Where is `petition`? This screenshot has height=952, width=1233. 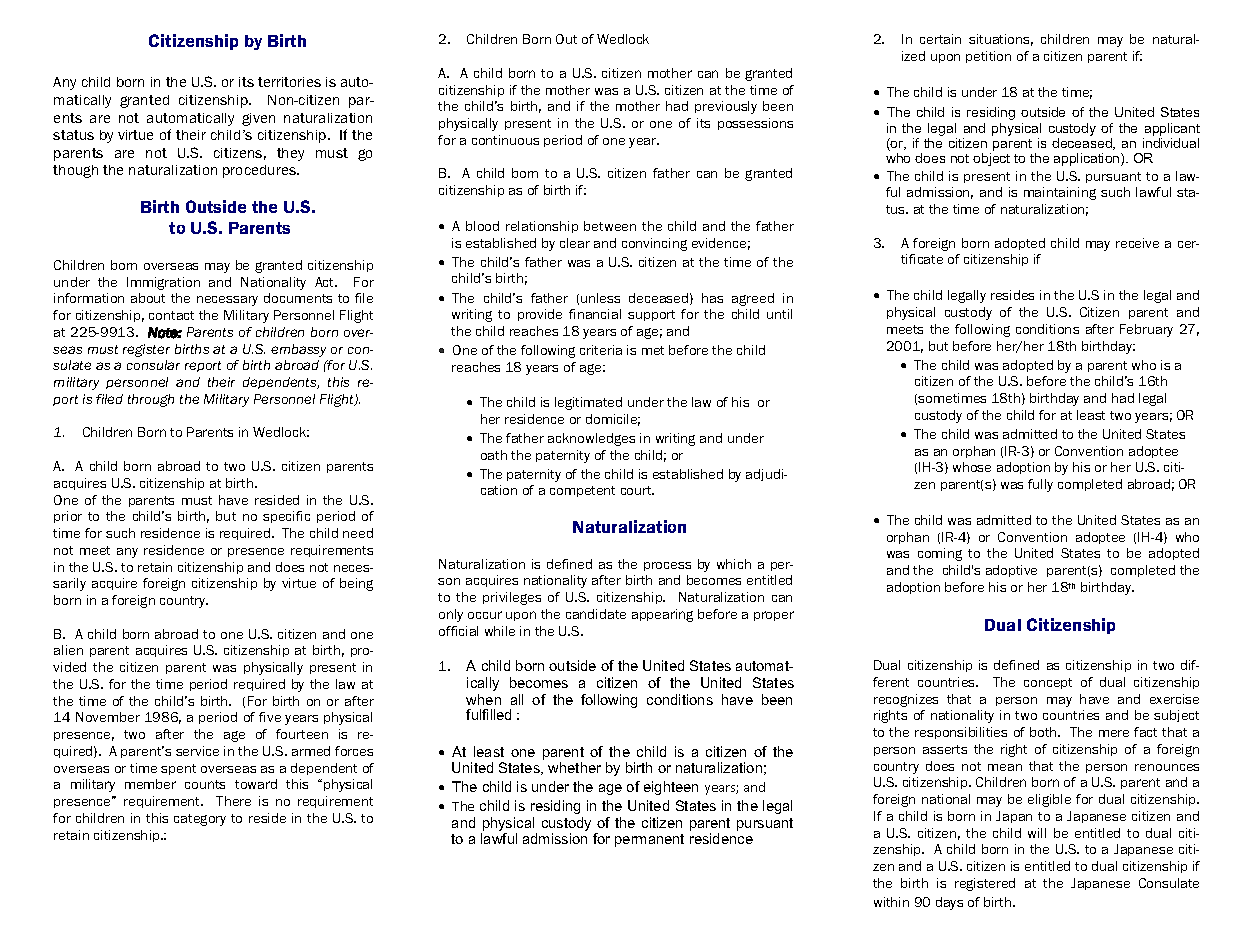 petition is located at coordinates (988, 57).
